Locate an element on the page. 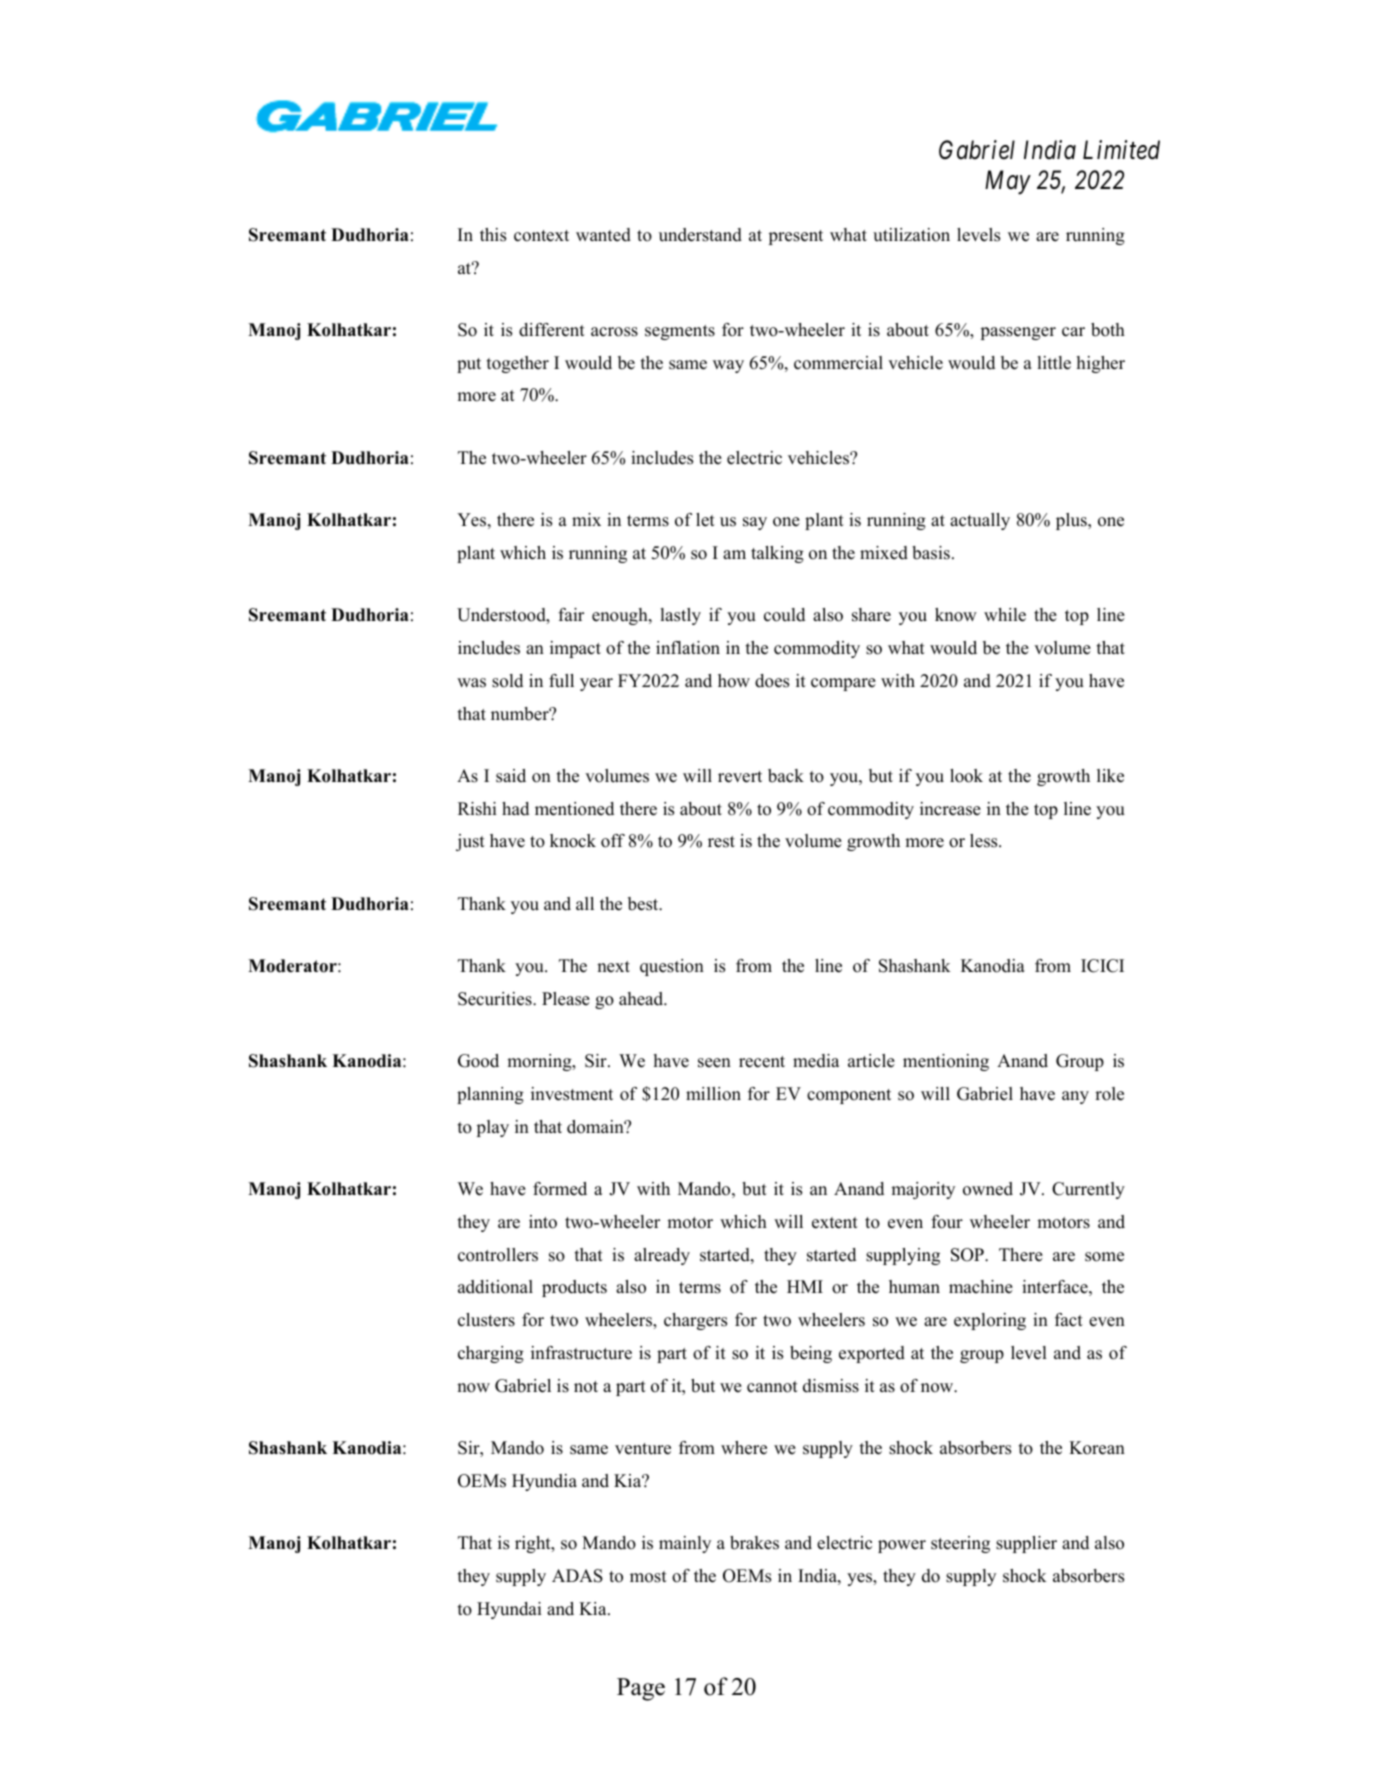  Please is located at coordinates (566, 999).
